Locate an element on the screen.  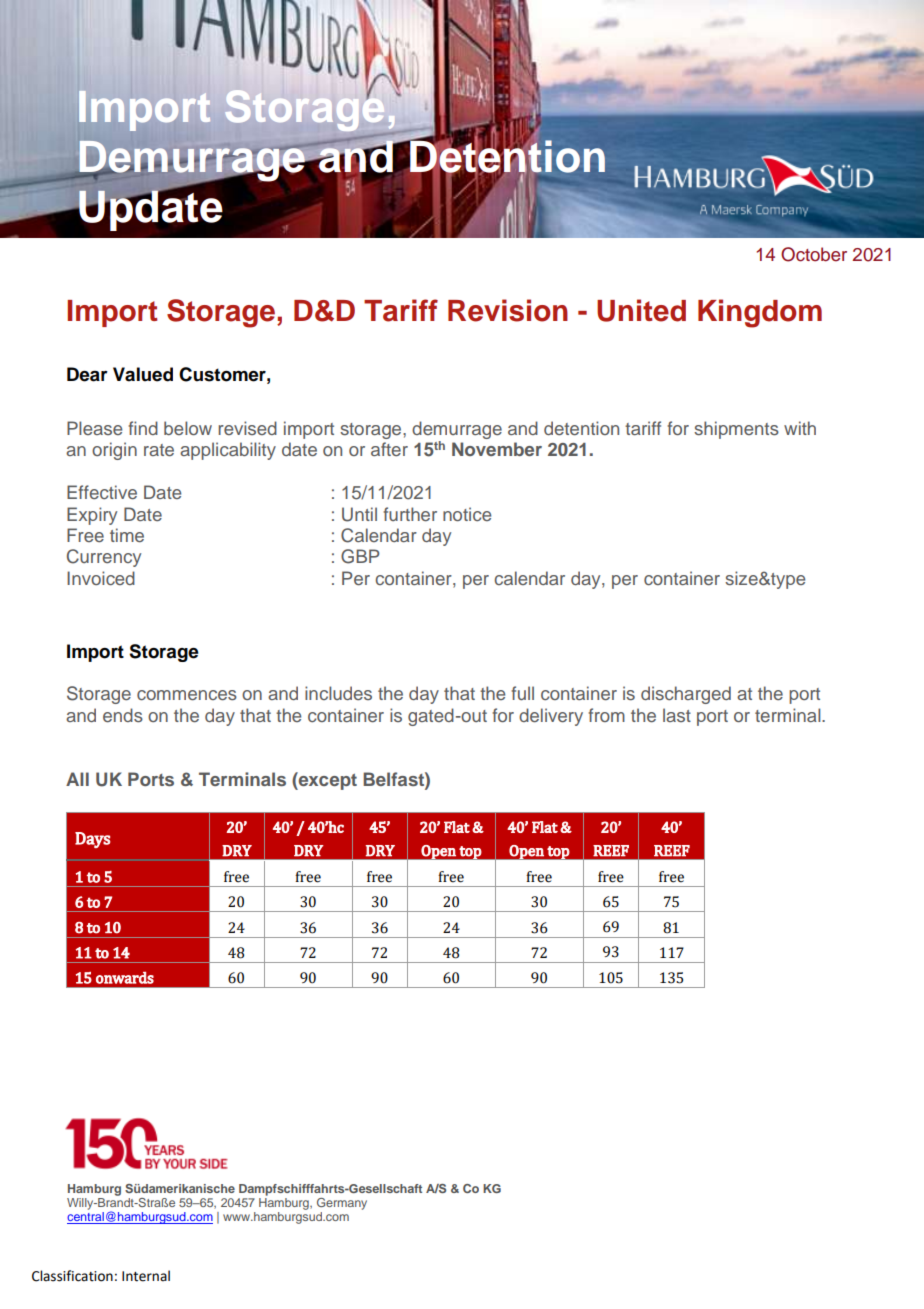
Germany is located at coordinates (342, 1204).
